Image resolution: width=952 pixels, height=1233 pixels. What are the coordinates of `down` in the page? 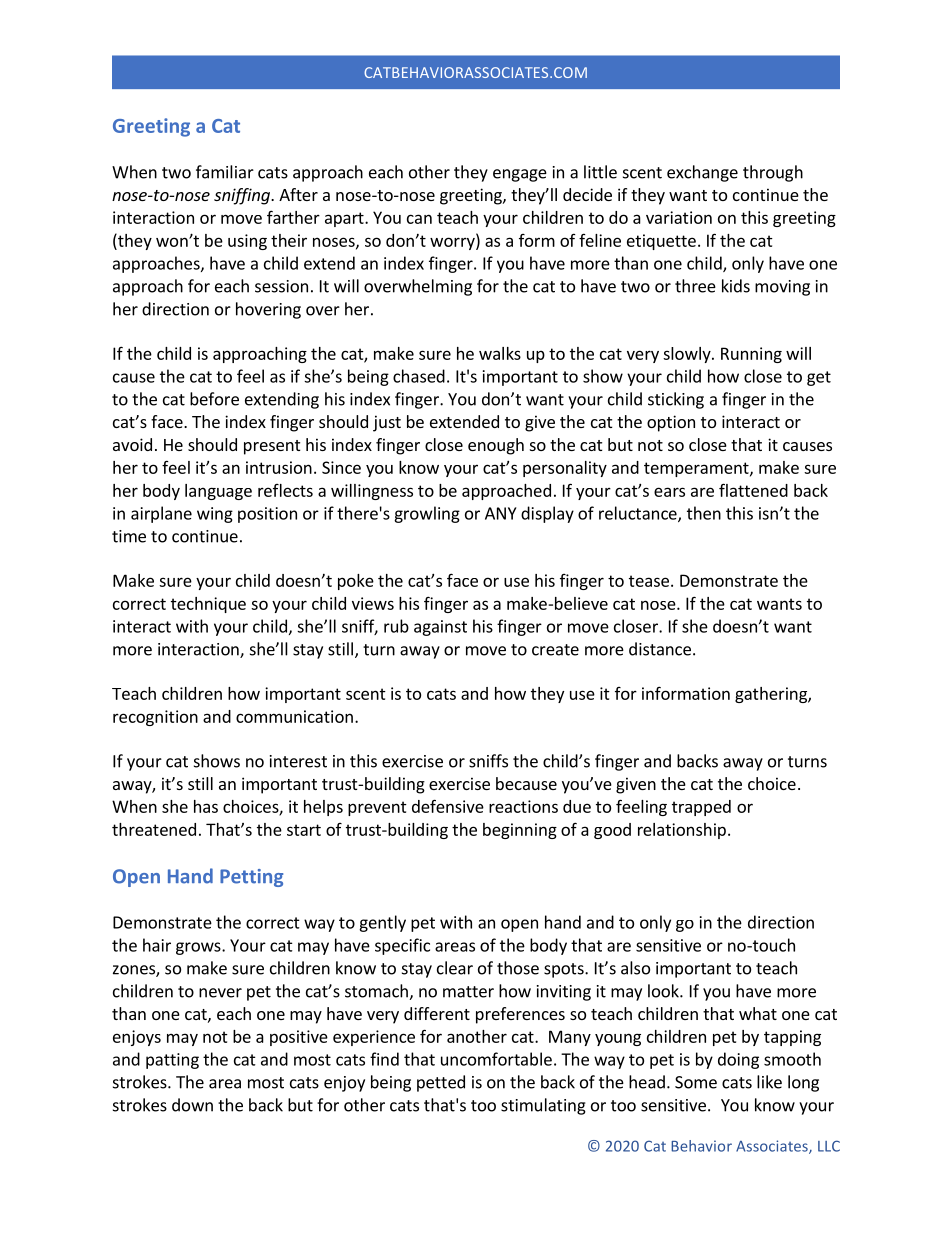 It's located at (192, 1105).
